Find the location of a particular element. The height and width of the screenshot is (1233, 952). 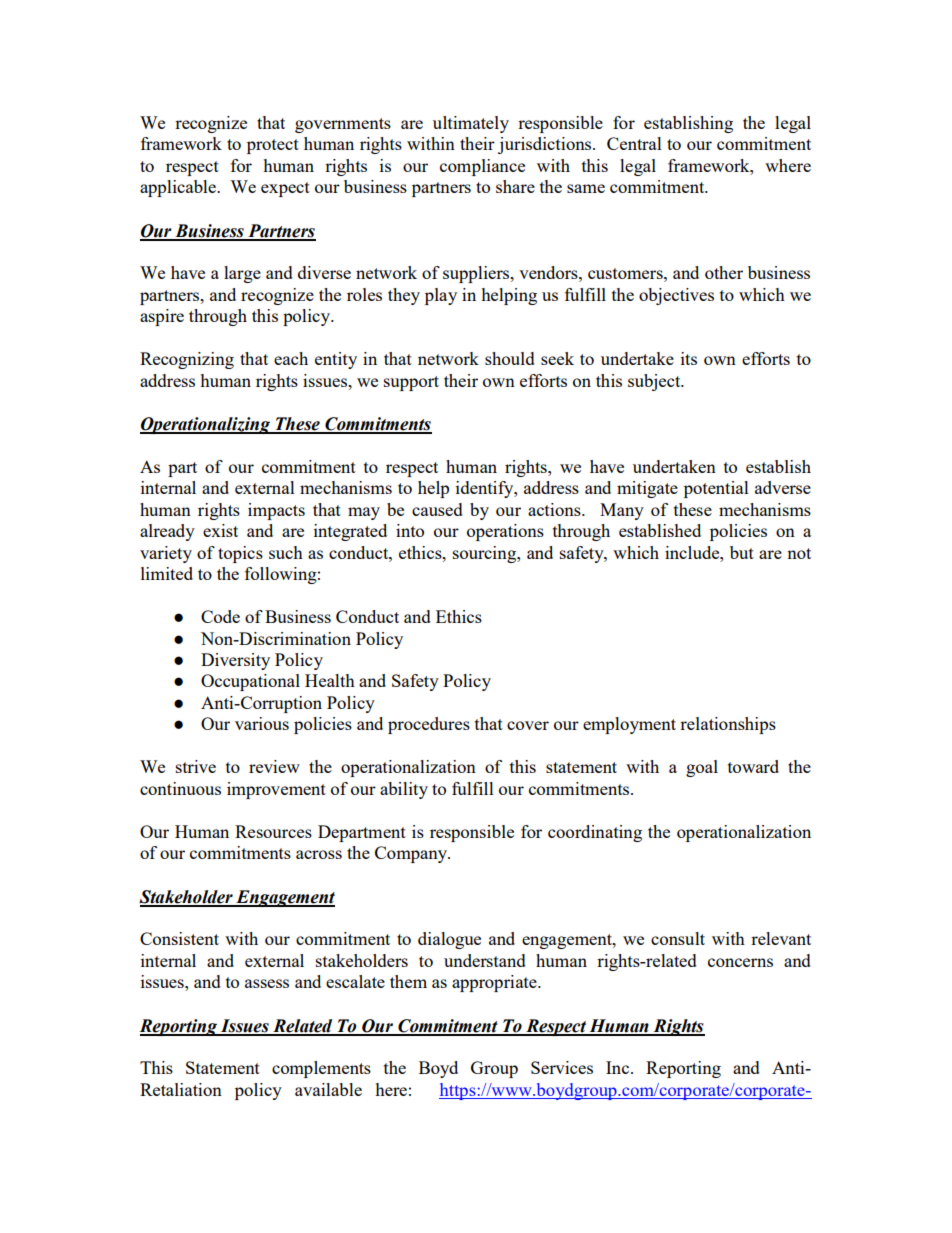

goal is located at coordinates (702, 768).
